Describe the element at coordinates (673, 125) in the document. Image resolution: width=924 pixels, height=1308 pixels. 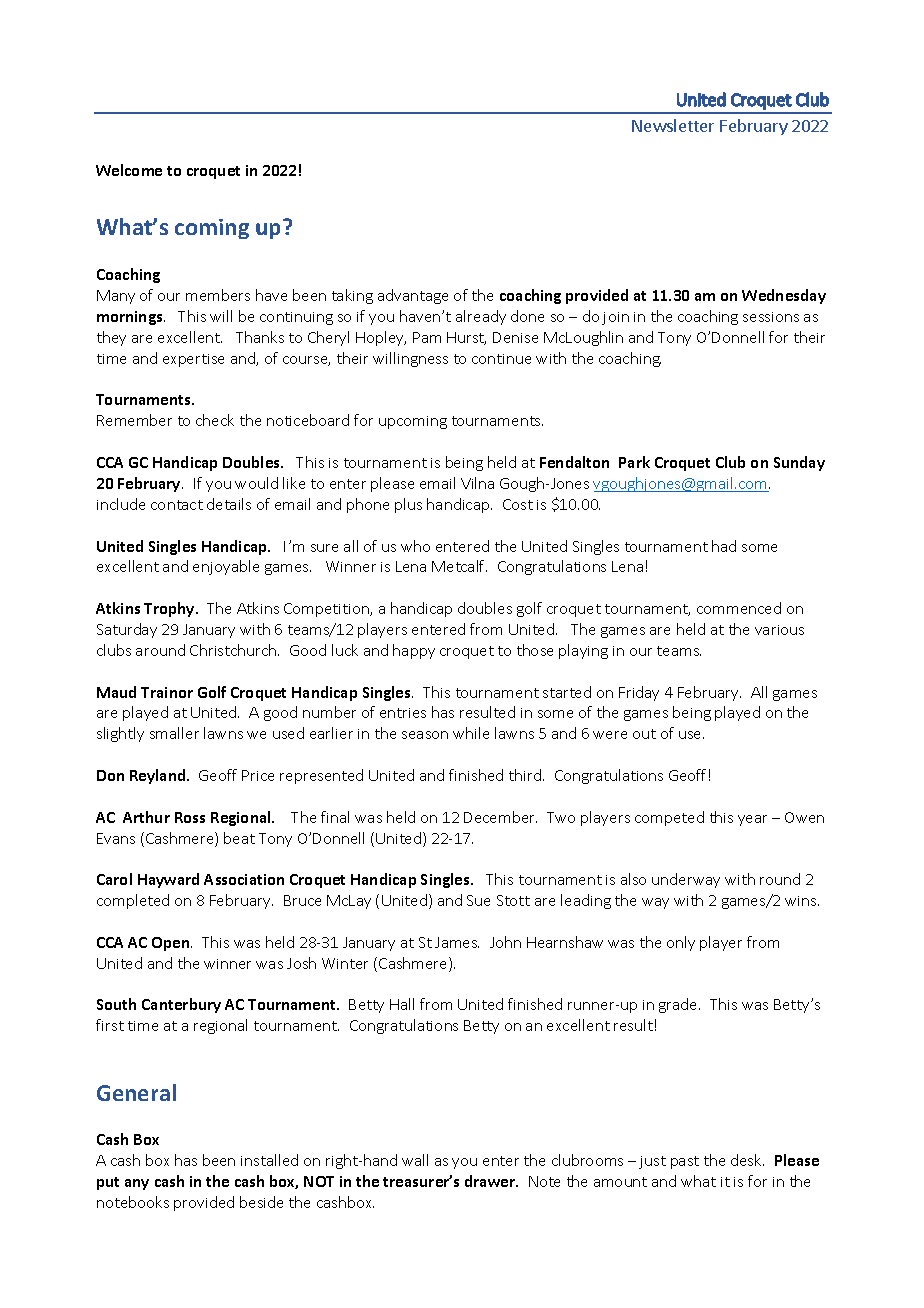
I see `Newsletter` at that location.
